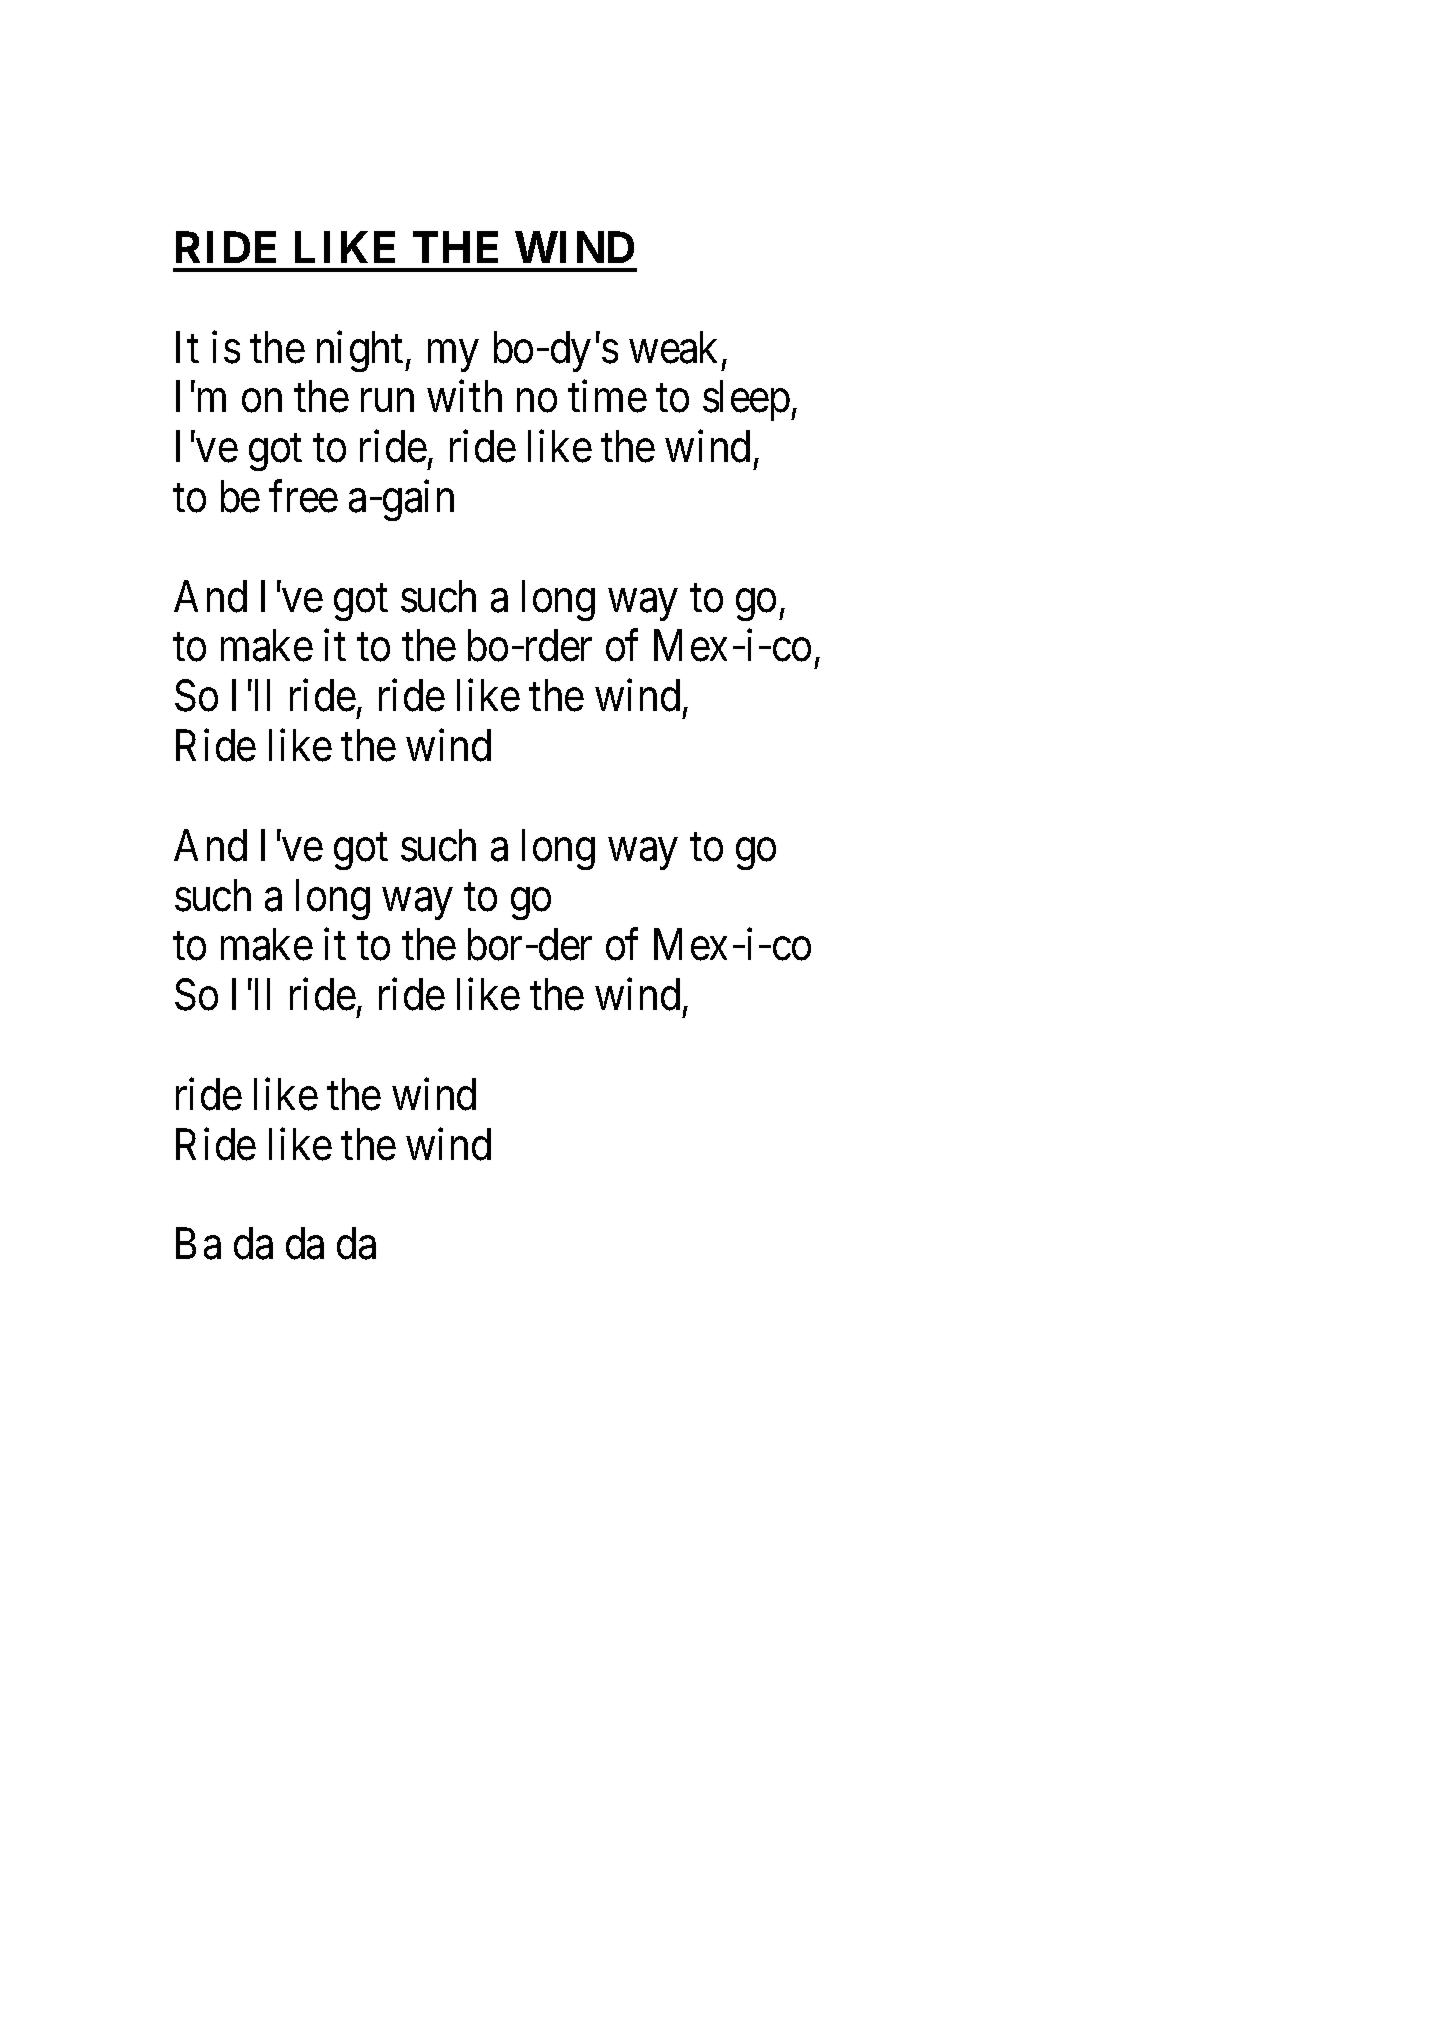  Describe the element at coordinates (673, 347) in the screenshot. I see `weak` at that location.
